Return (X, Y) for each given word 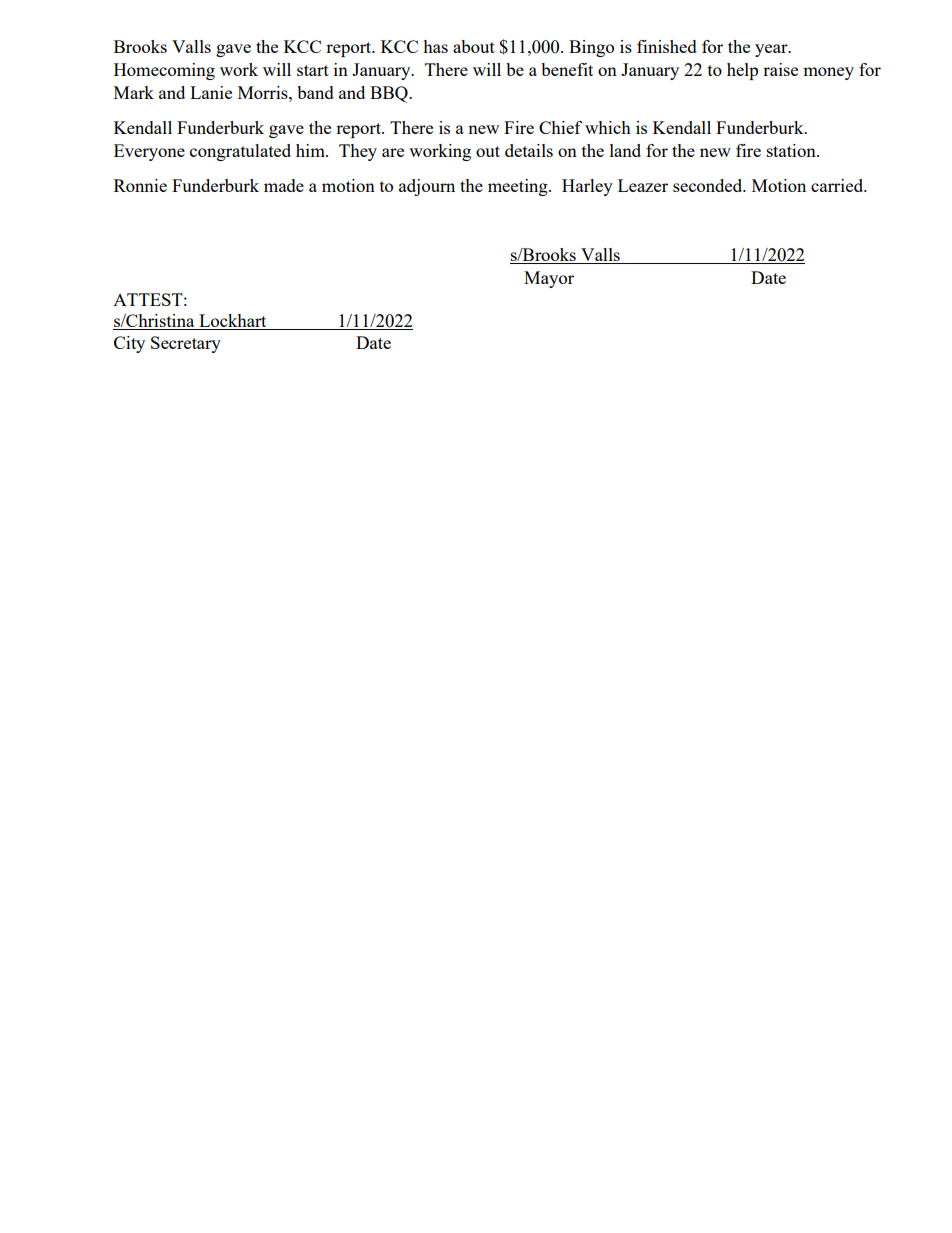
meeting (519, 187)
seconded (709, 185)
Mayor (549, 279)
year (772, 50)
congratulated (240, 152)
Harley (587, 187)
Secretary (186, 344)
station (792, 150)
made (284, 185)
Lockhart (233, 322)
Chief (560, 127)
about (474, 46)
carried (838, 185)
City (129, 344)
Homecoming (164, 71)
